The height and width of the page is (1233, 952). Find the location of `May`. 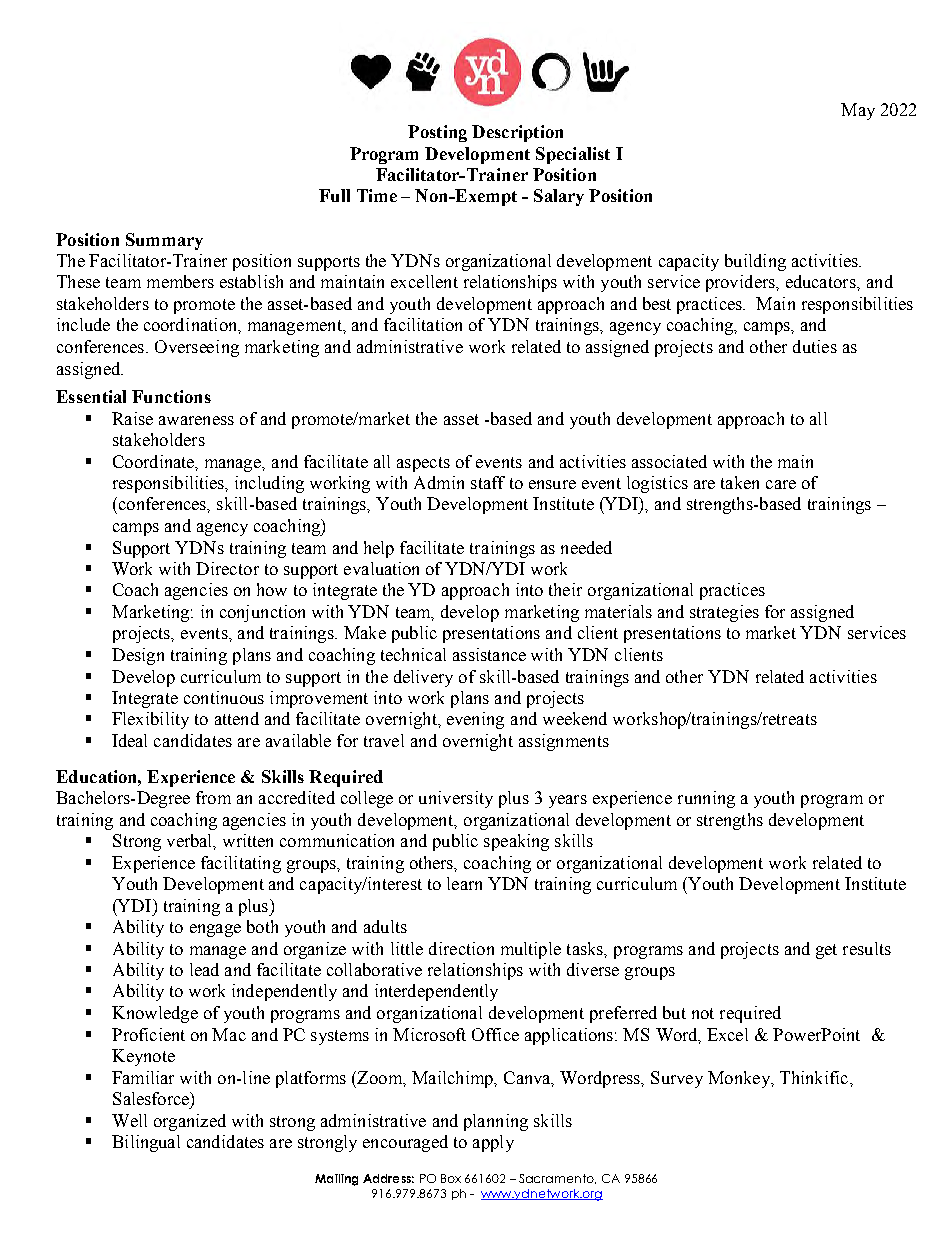

May is located at coordinates (858, 111).
